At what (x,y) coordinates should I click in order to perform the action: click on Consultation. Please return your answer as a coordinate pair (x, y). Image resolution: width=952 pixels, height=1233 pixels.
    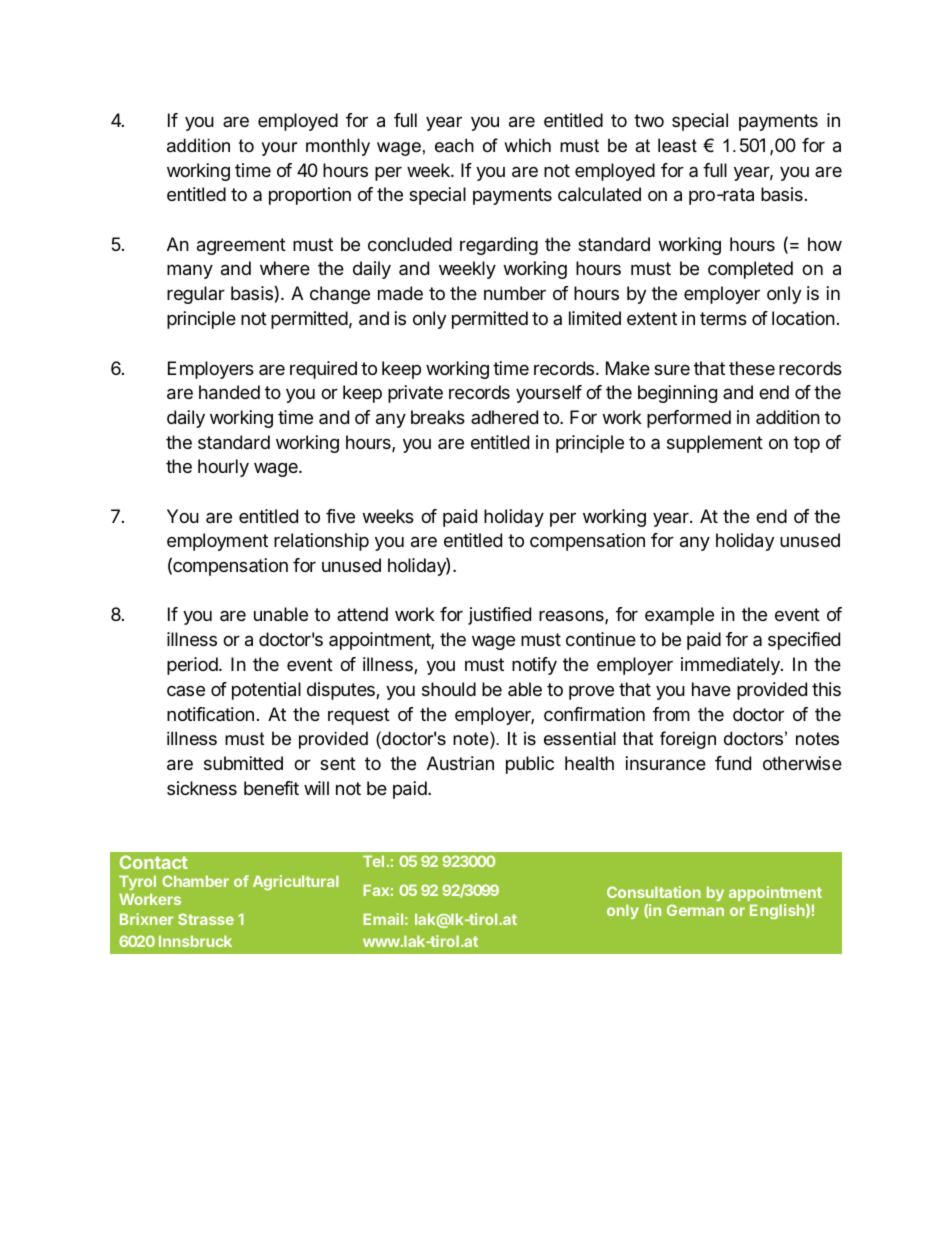
    Looking at the image, I should click on (654, 892).
